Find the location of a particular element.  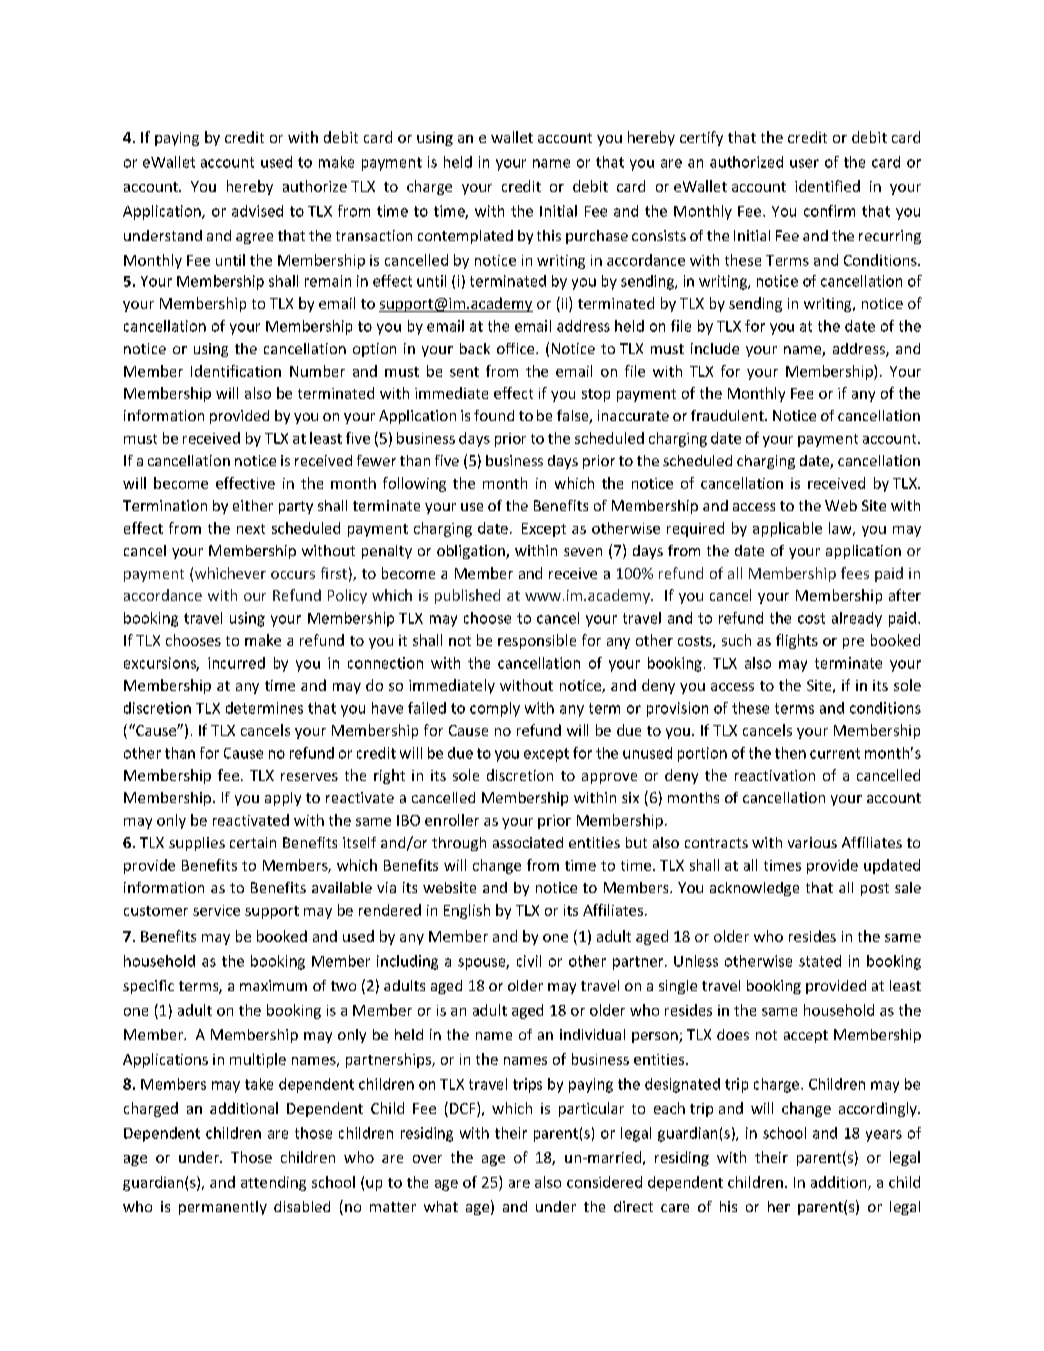

attending is located at coordinates (273, 1183).
